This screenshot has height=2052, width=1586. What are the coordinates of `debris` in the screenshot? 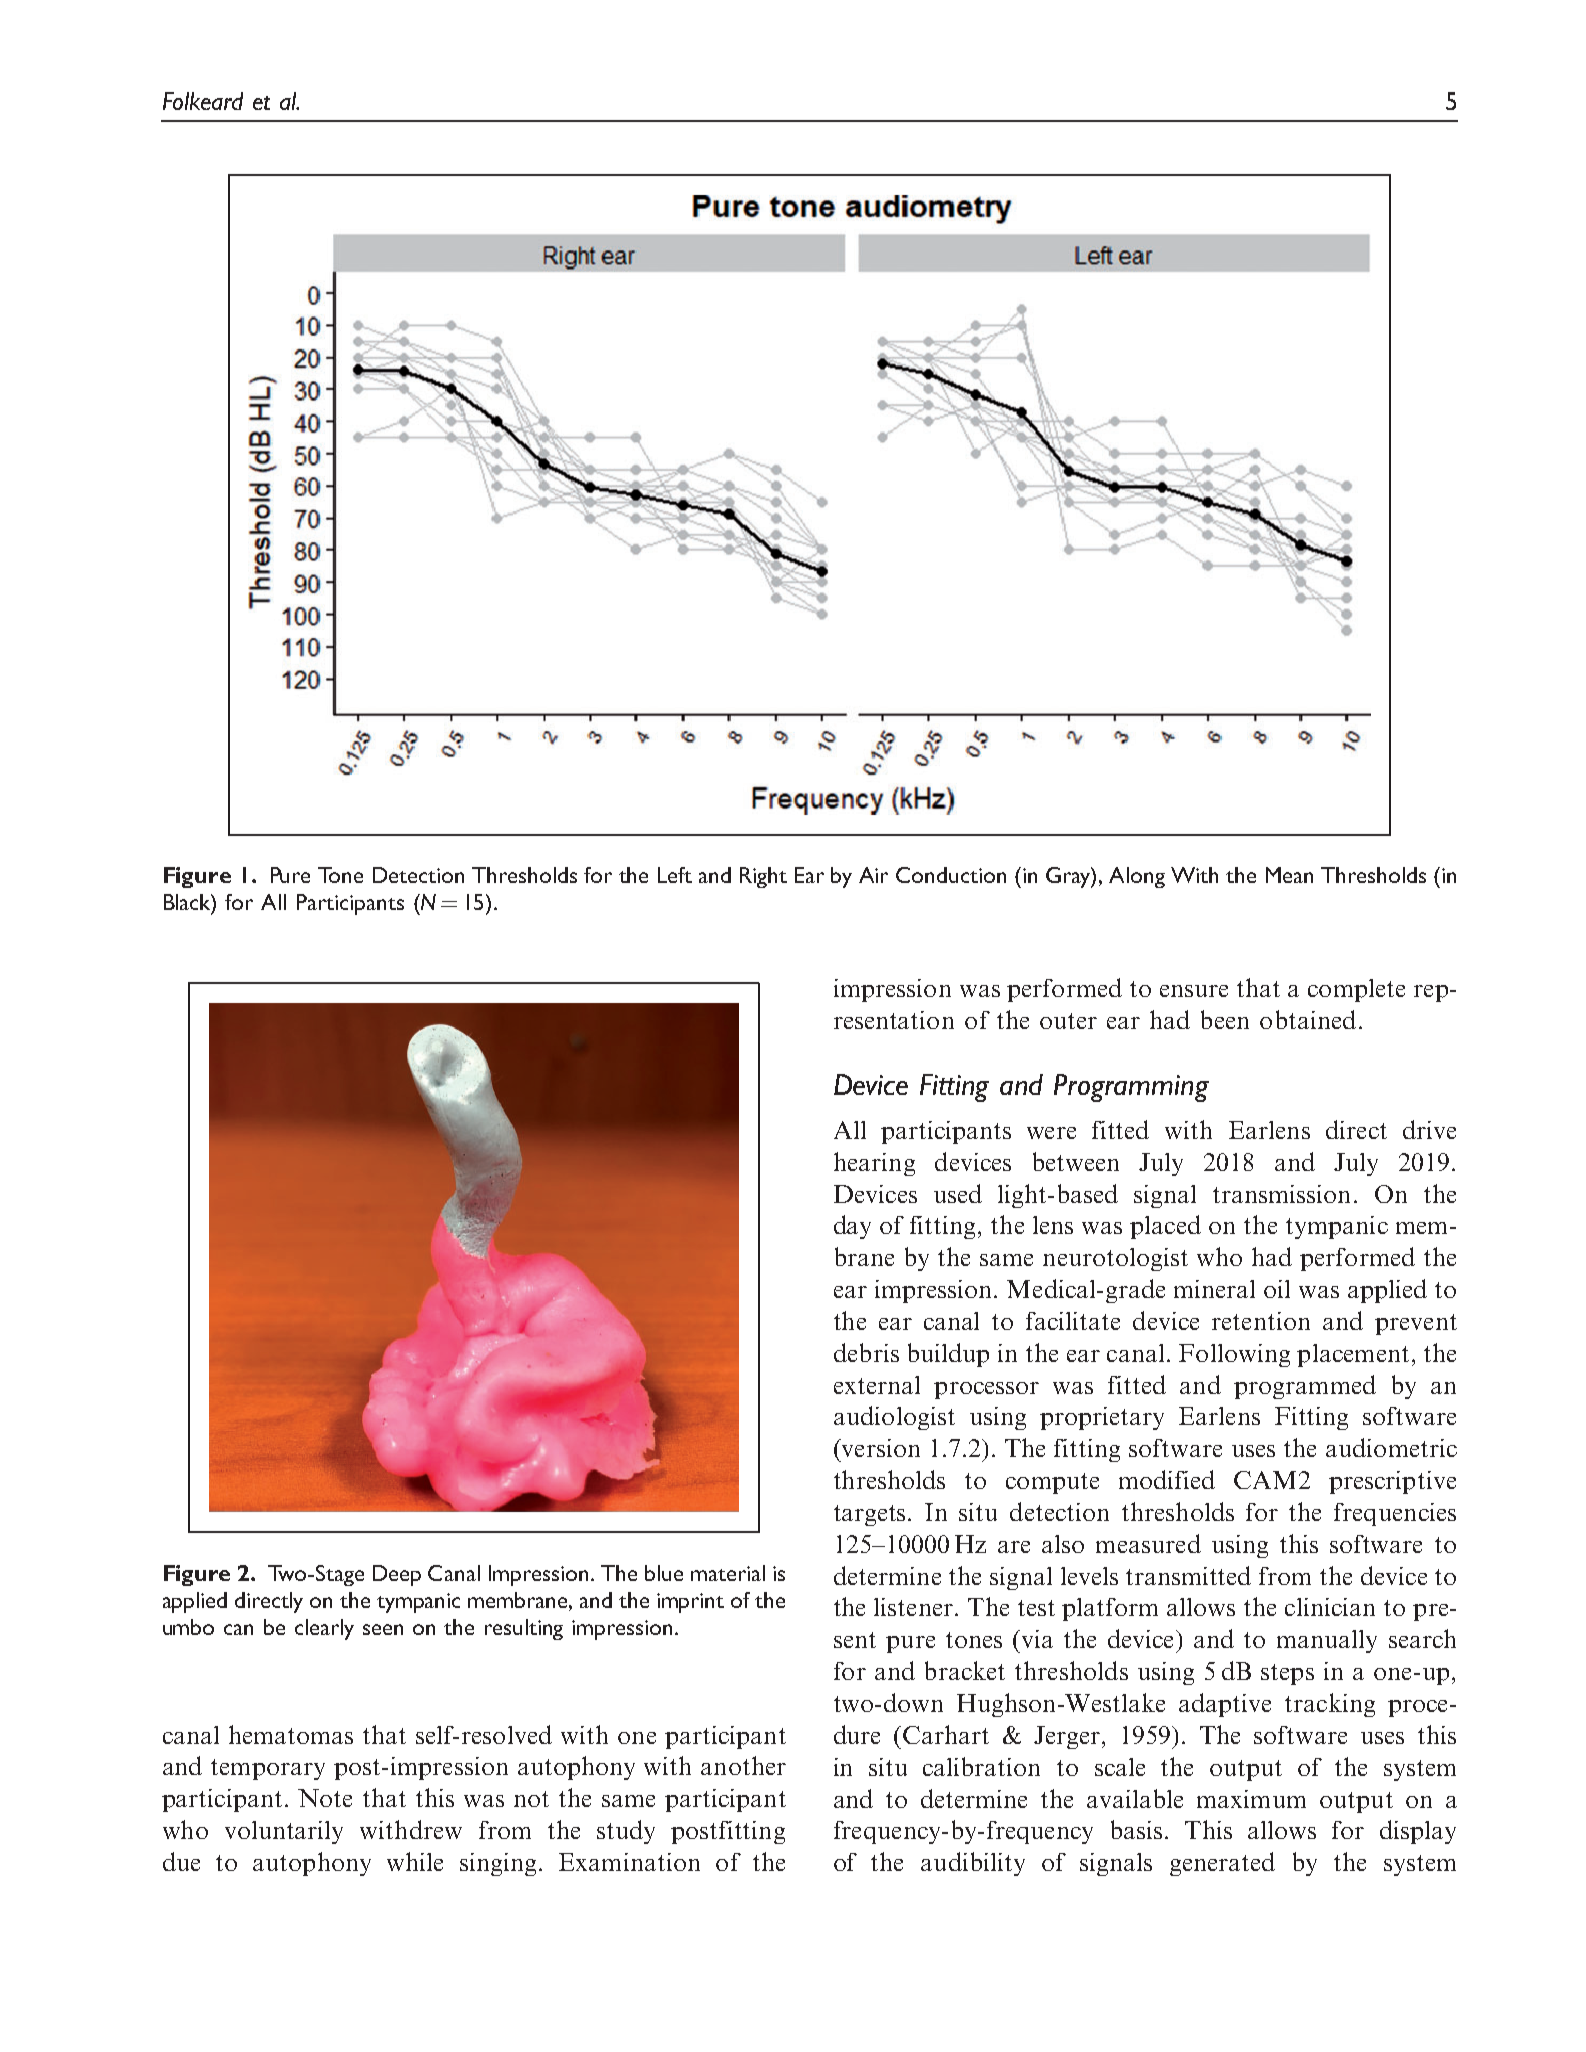 It's located at (866, 1352).
